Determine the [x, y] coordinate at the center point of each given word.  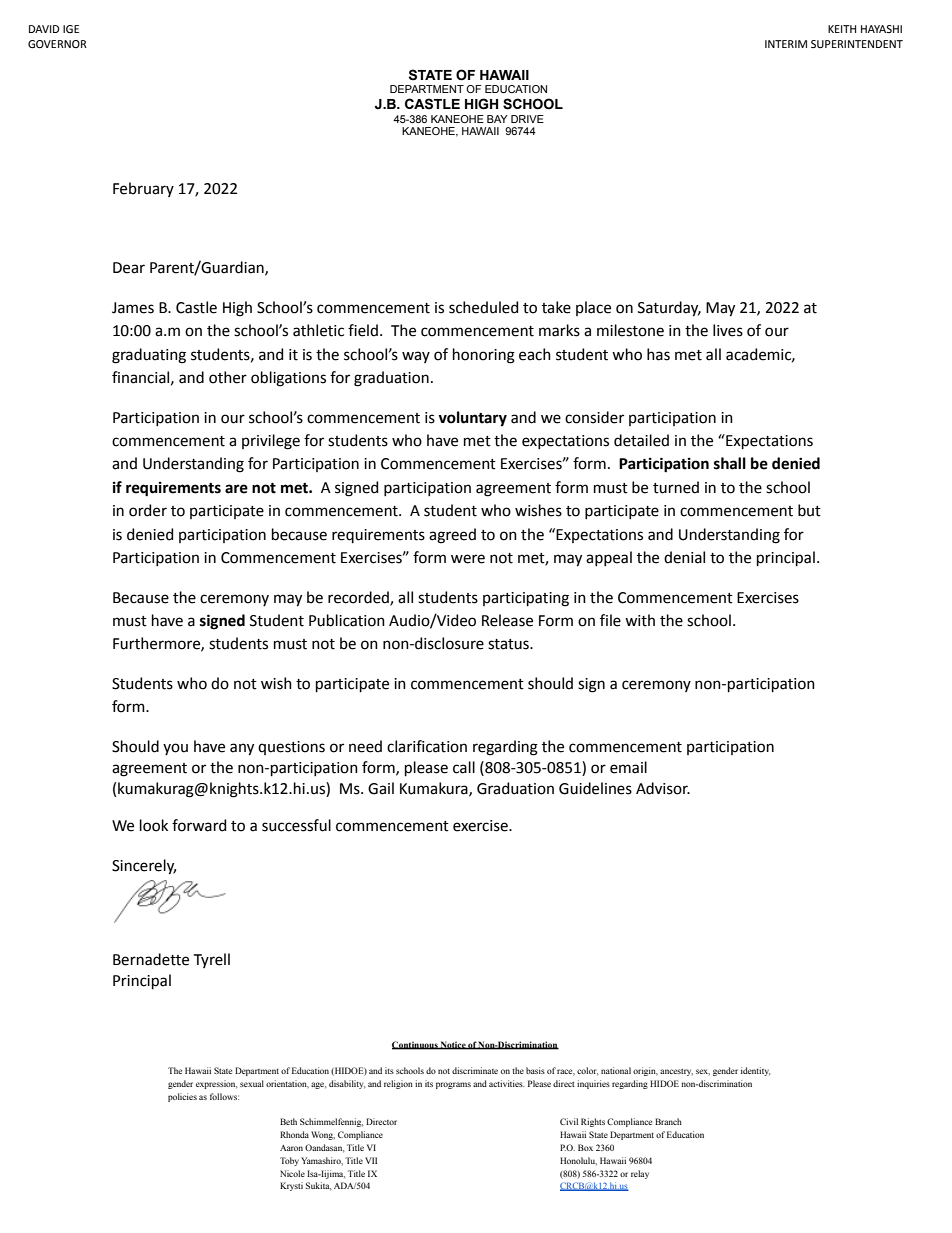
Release [507, 620]
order [148, 510]
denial [684, 557]
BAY [497, 119]
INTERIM [786, 44]
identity [755, 1071]
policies [182, 1097]
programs [453, 1085]
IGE [71, 29]
